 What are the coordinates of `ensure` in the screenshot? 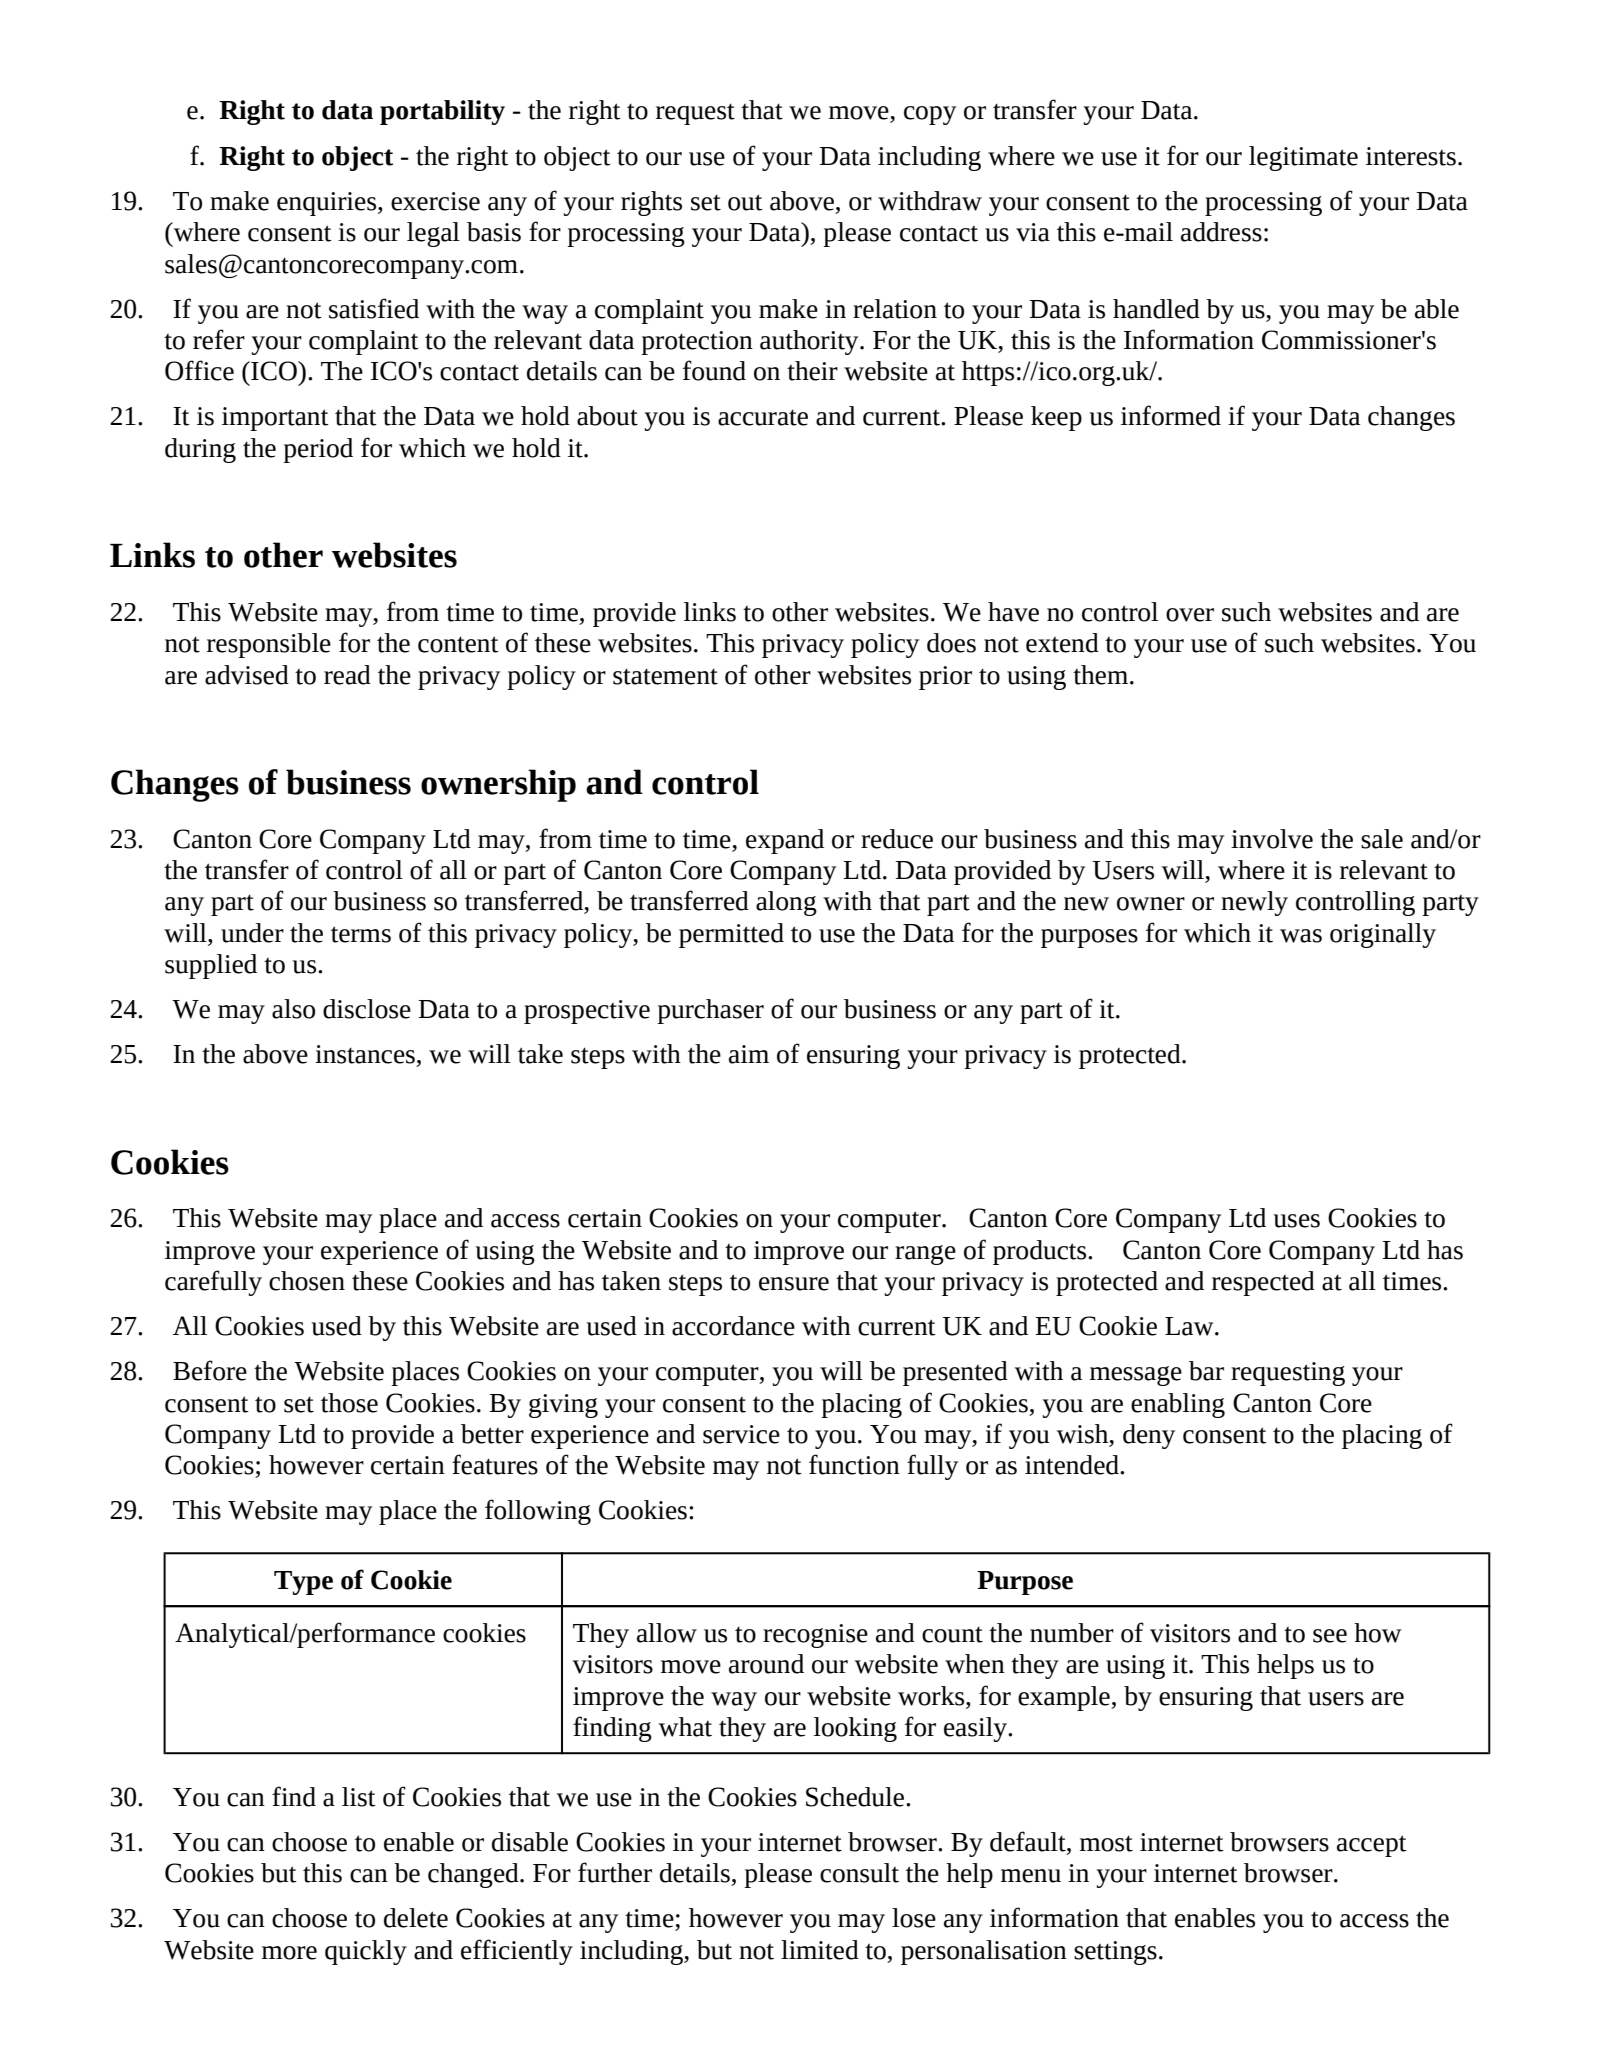 It's located at (794, 1284).
